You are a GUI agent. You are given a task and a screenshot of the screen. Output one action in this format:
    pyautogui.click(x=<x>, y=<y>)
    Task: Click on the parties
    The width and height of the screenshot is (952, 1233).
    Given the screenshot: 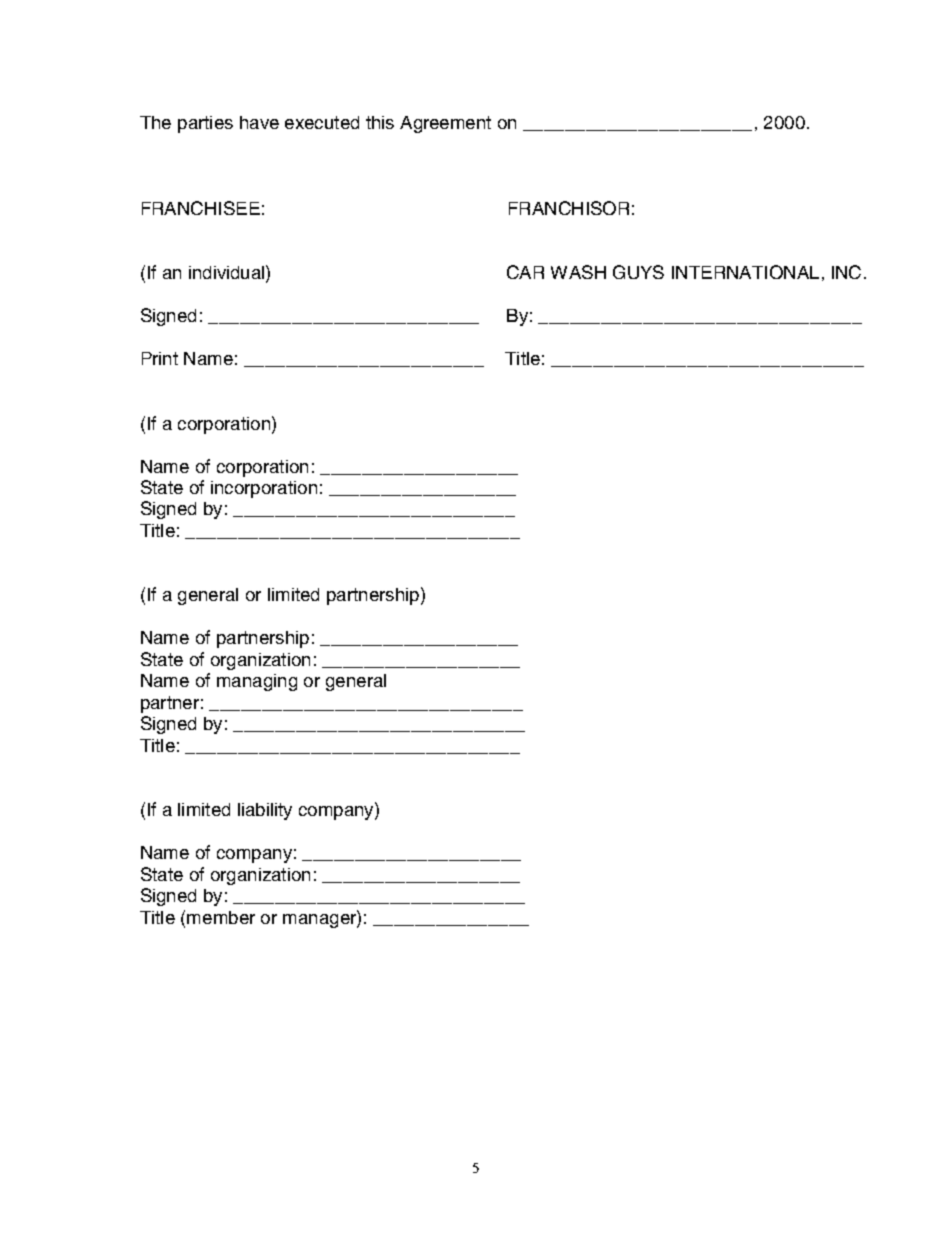 What is the action you would take?
    pyautogui.click(x=205, y=124)
